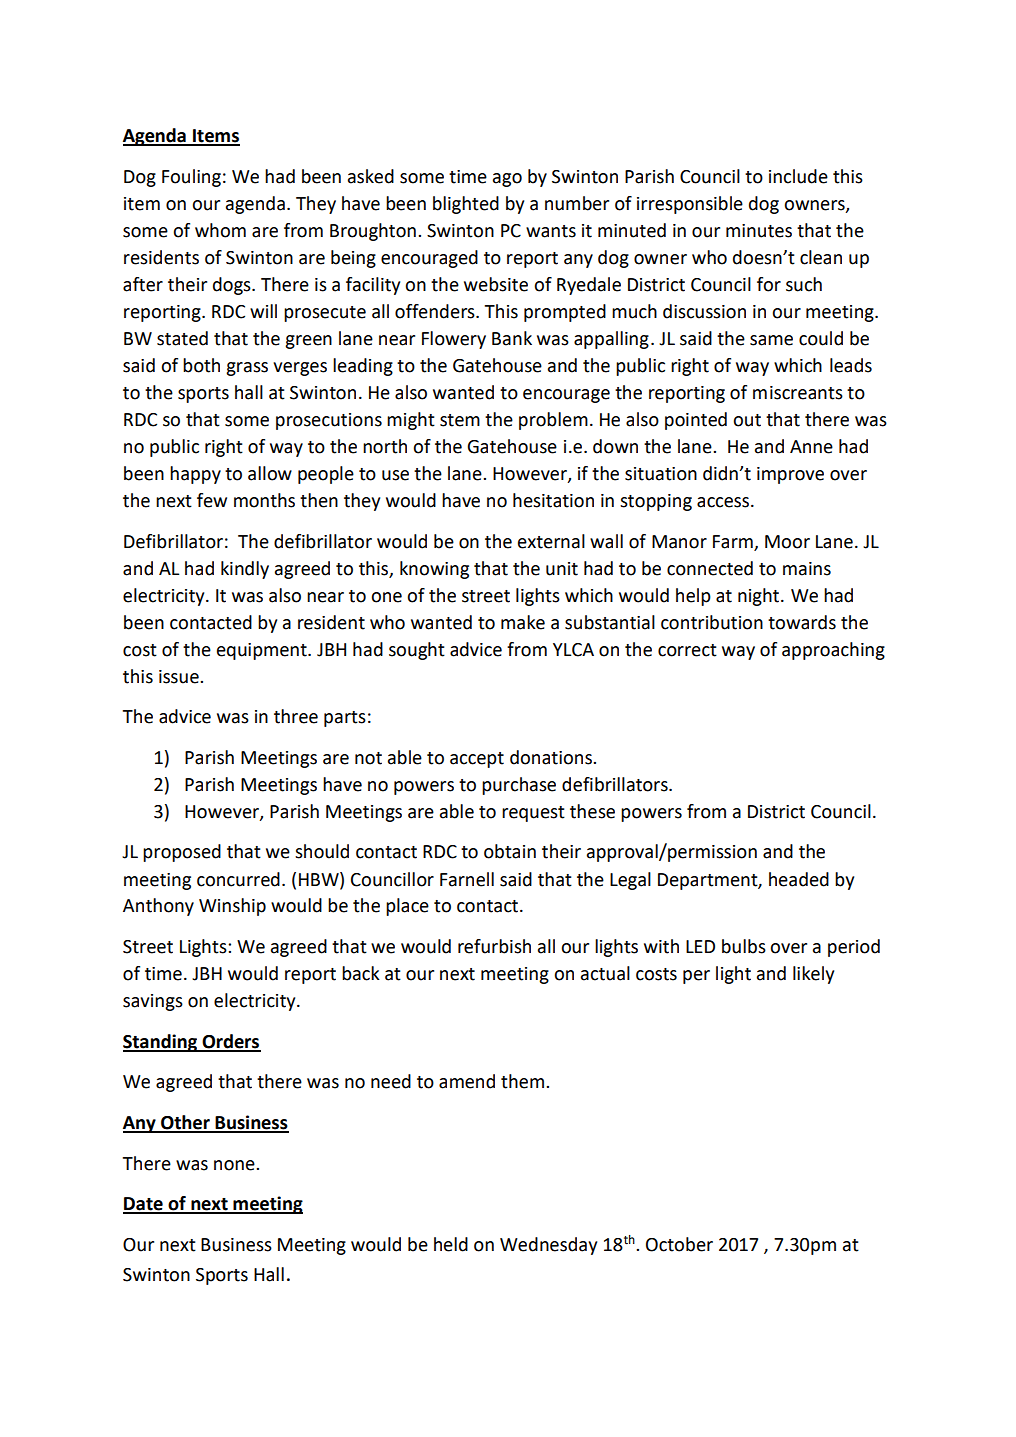 This screenshot has width=1016, height=1437. I want to click on concurred, so click(238, 879).
